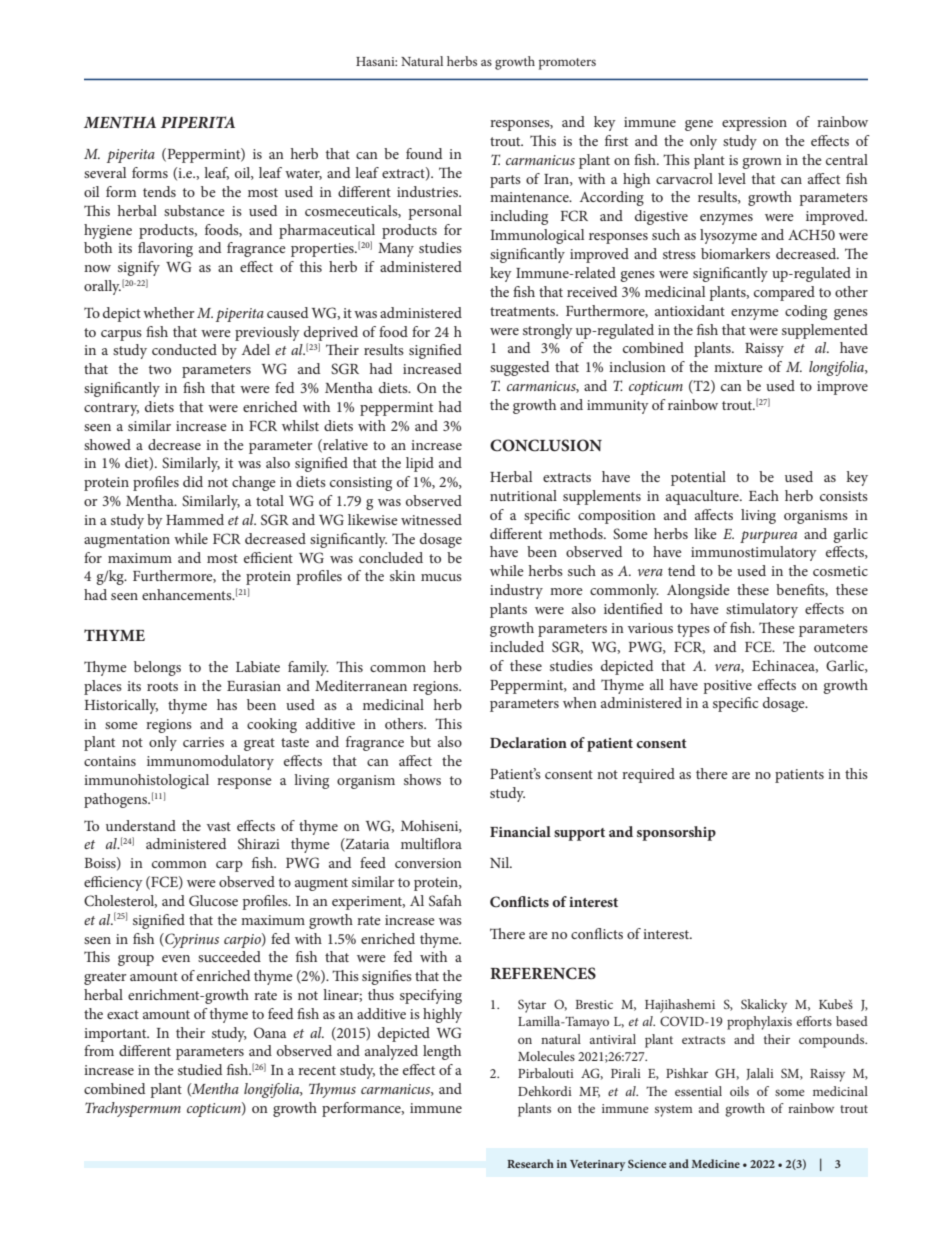 This screenshot has height=1233, width=952. I want to click on studied, so click(200, 1069).
